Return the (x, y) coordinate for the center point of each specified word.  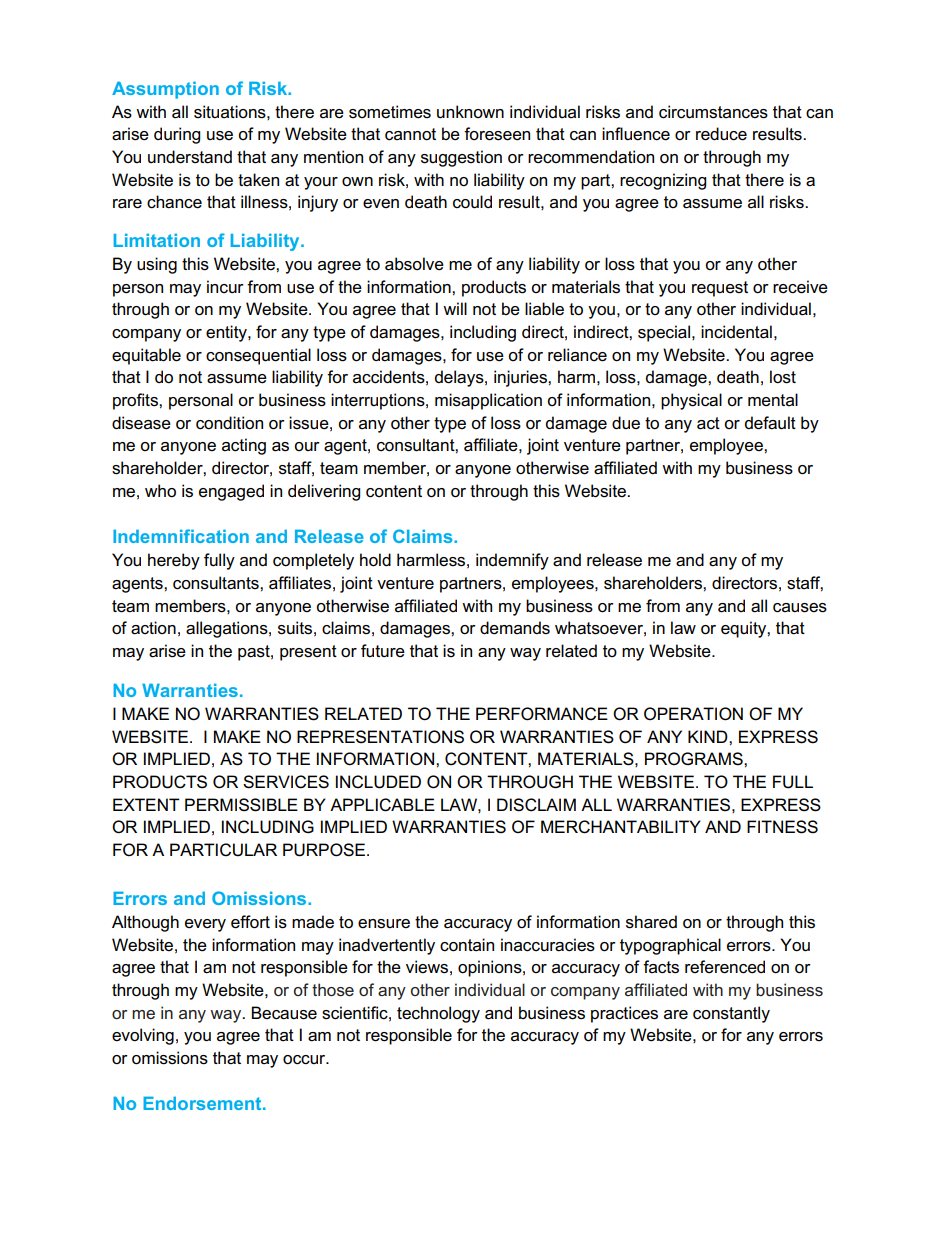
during (177, 135)
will (455, 308)
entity (227, 333)
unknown (470, 111)
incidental (736, 332)
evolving (143, 1036)
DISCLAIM (536, 805)
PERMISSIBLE (241, 805)
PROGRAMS (695, 759)
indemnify (512, 561)
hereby (174, 561)
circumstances (713, 112)
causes (800, 608)
